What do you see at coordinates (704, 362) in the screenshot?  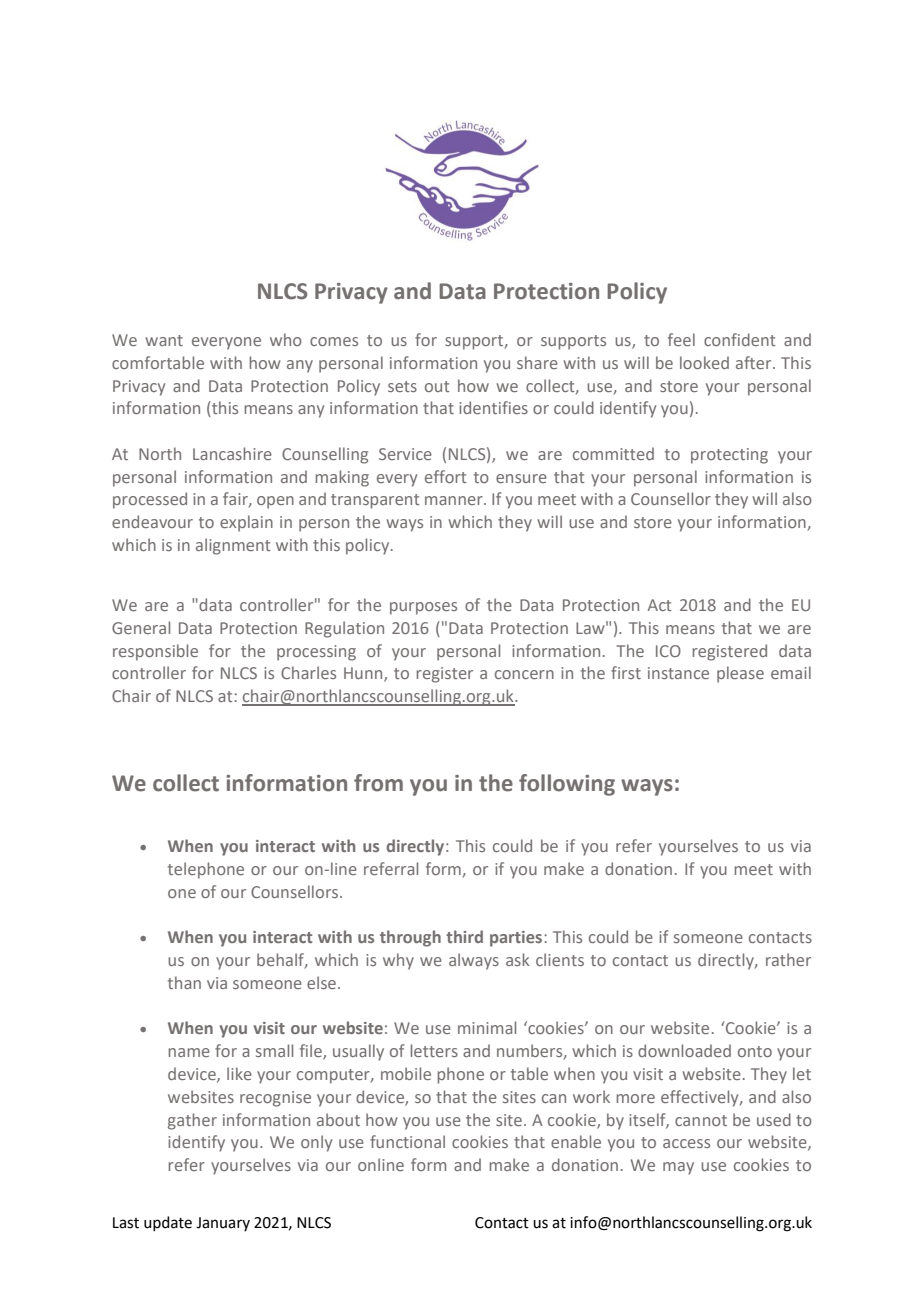 I see `looked` at bounding box center [704, 362].
